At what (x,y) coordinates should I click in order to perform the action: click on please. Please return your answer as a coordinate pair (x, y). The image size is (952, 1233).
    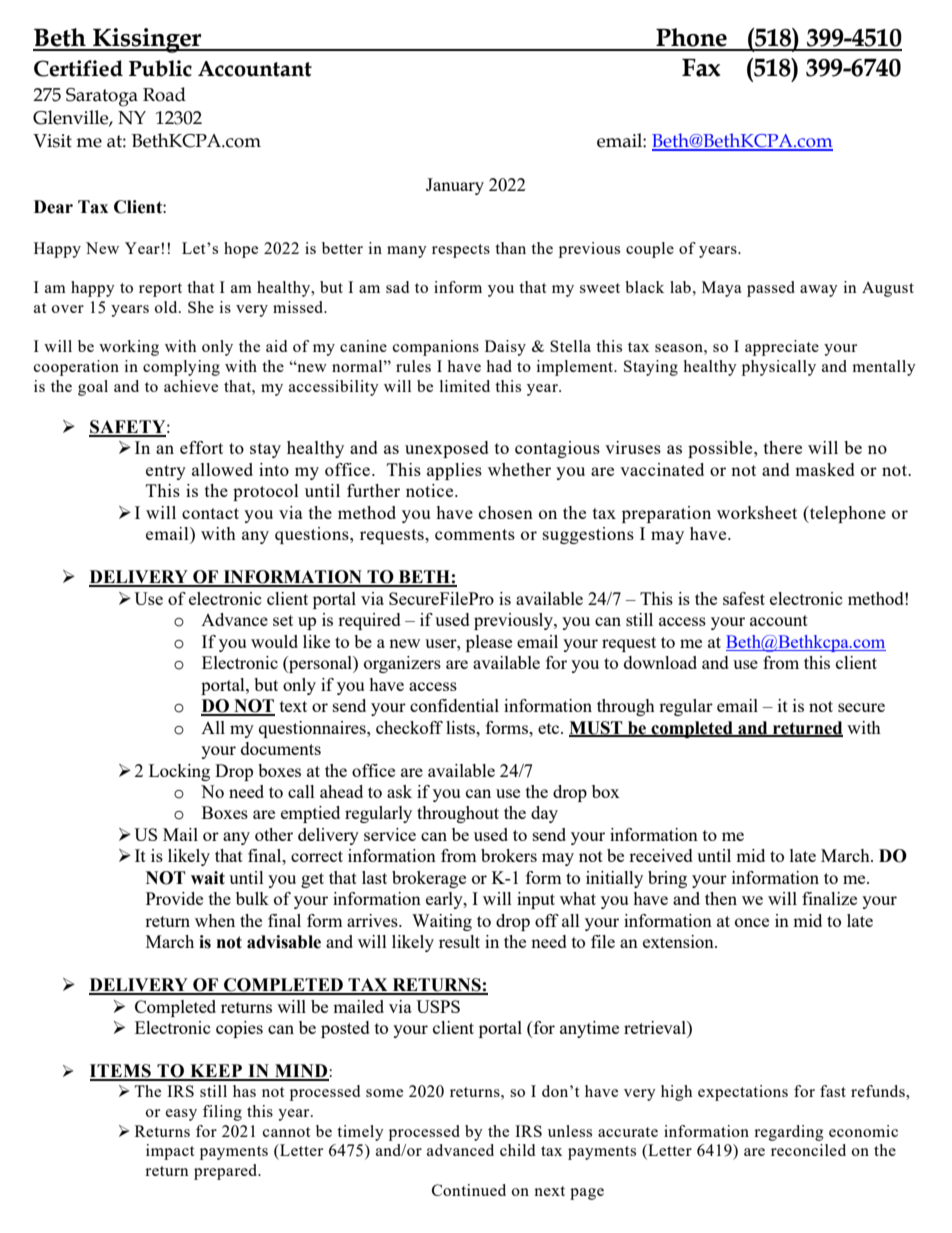
    Looking at the image, I should click on (489, 643).
